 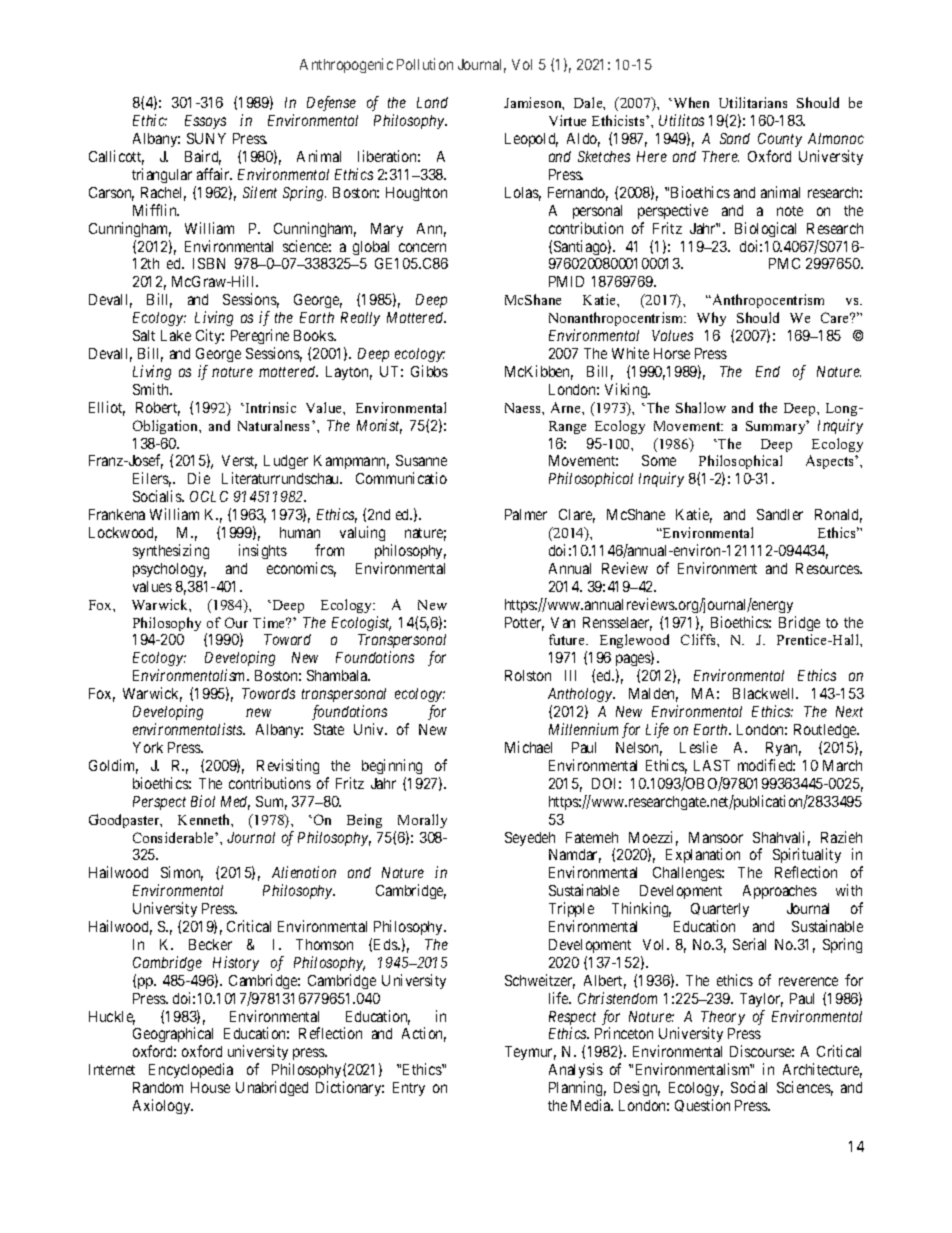 I want to click on York, so click(x=148, y=747).
